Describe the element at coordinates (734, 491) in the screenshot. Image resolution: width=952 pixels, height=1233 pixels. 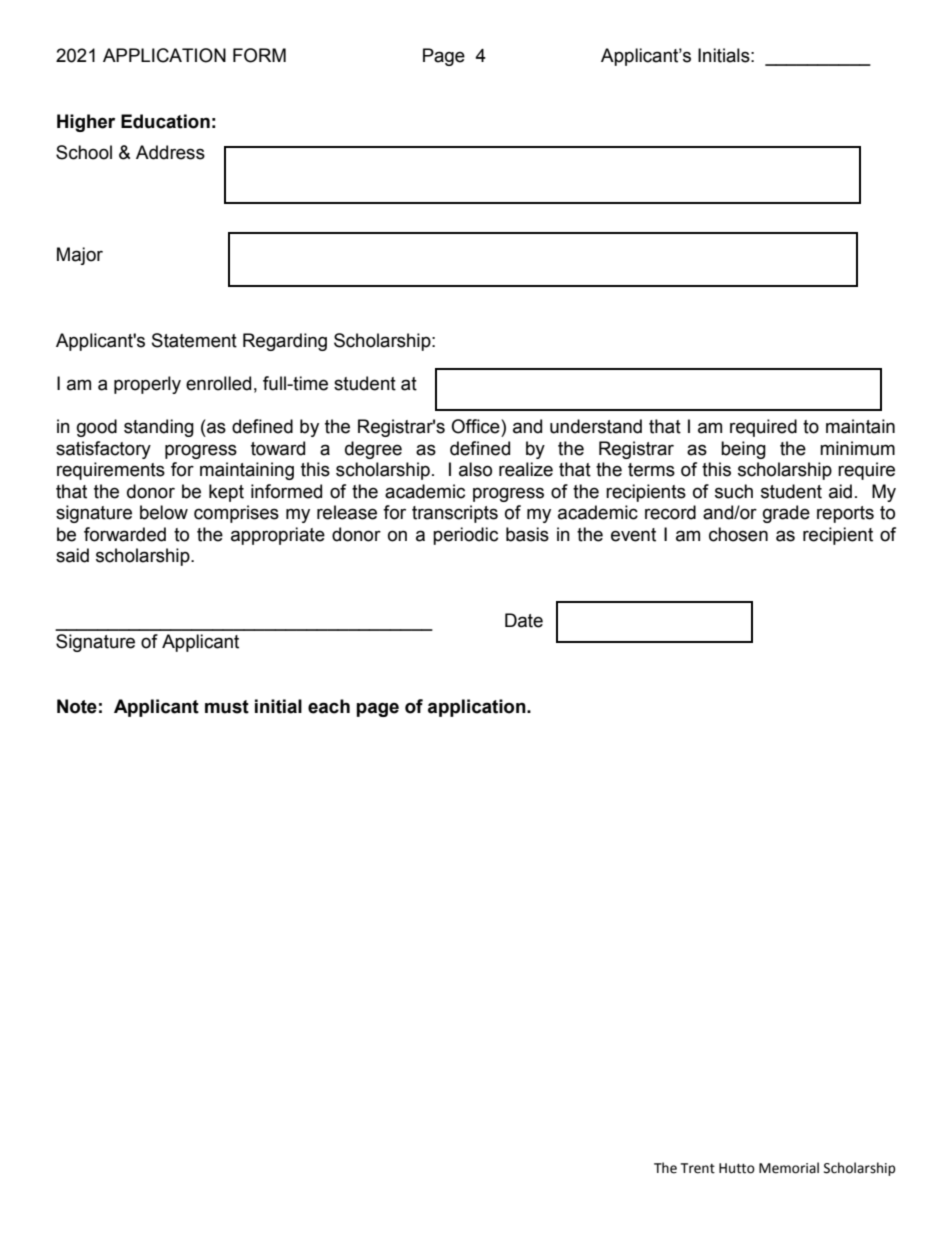
I see `such` at that location.
